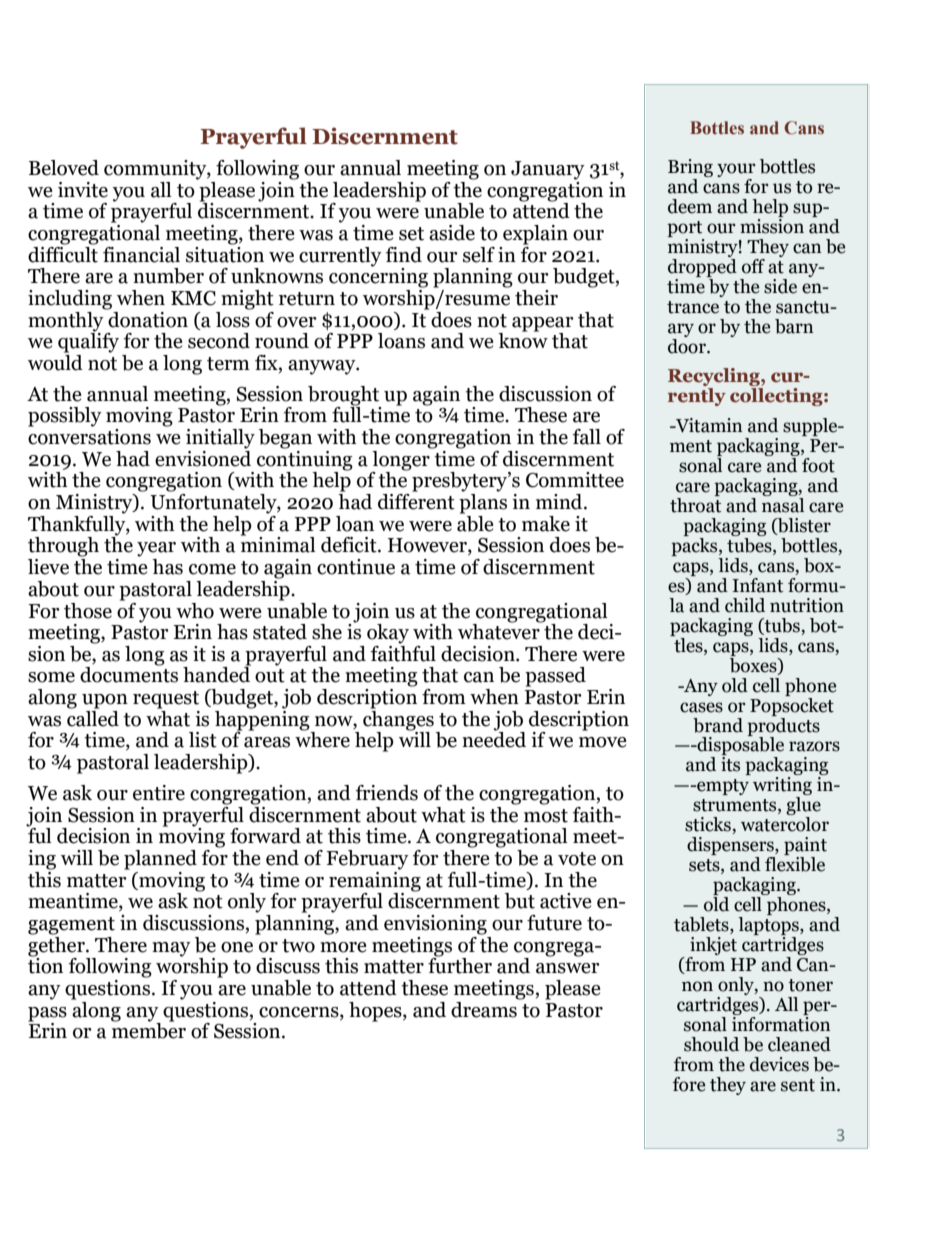 The width and height of the document is (952, 1233). I want to click on find, so click(404, 255).
